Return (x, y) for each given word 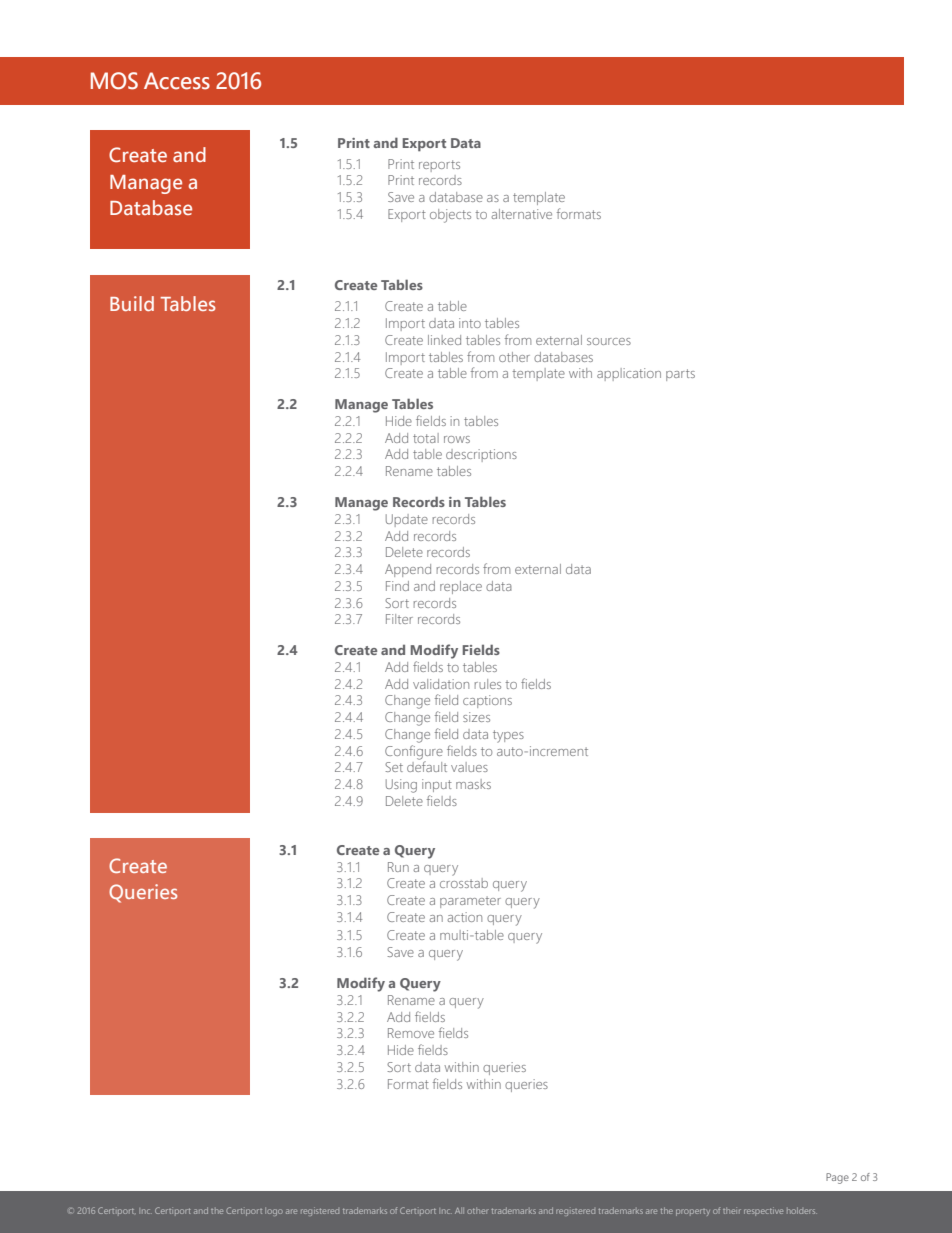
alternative (522, 214)
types (508, 736)
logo (274, 1212)
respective (763, 1211)
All (459, 1211)
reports (439, 166)
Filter (399, 619)
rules (488, 684)
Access (177, 81)
